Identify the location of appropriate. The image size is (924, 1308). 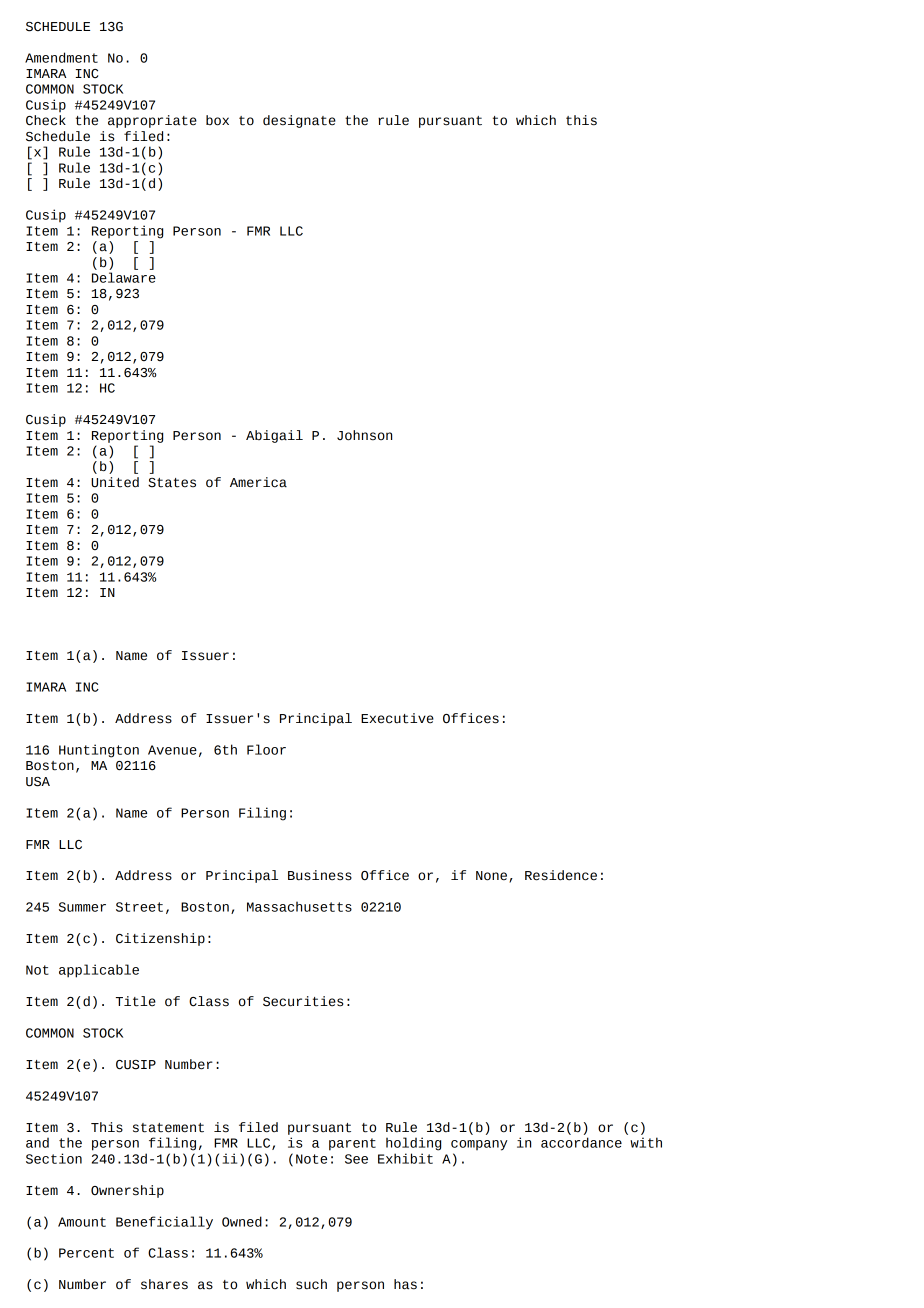
(152, 121).
